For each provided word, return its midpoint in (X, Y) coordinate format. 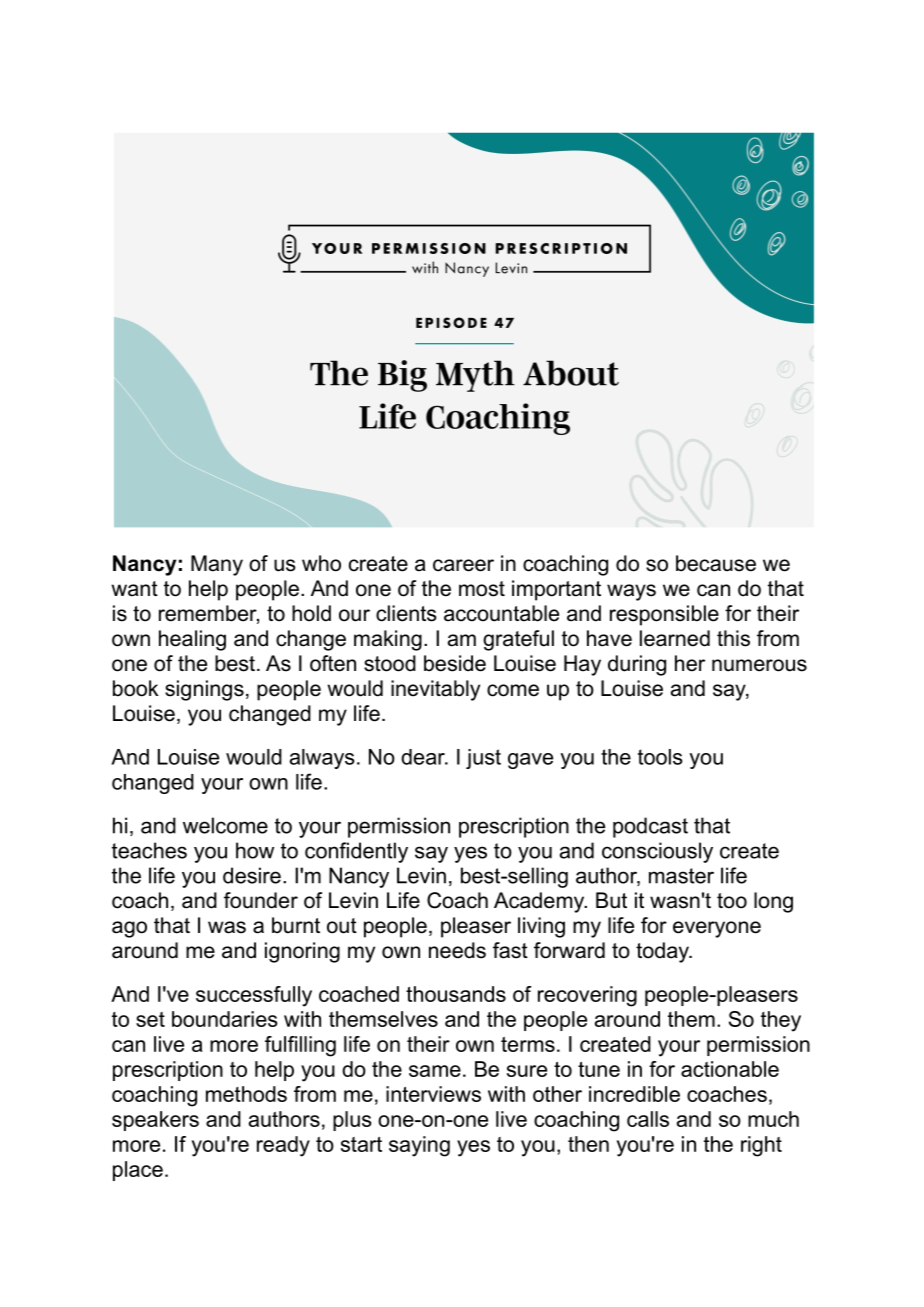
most (482, 589)
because (716, 563)
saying (419, 1146)
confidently (356, 852)
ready (283, 1146)
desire (252, 875)
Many (217, 565)
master (681, 876)
